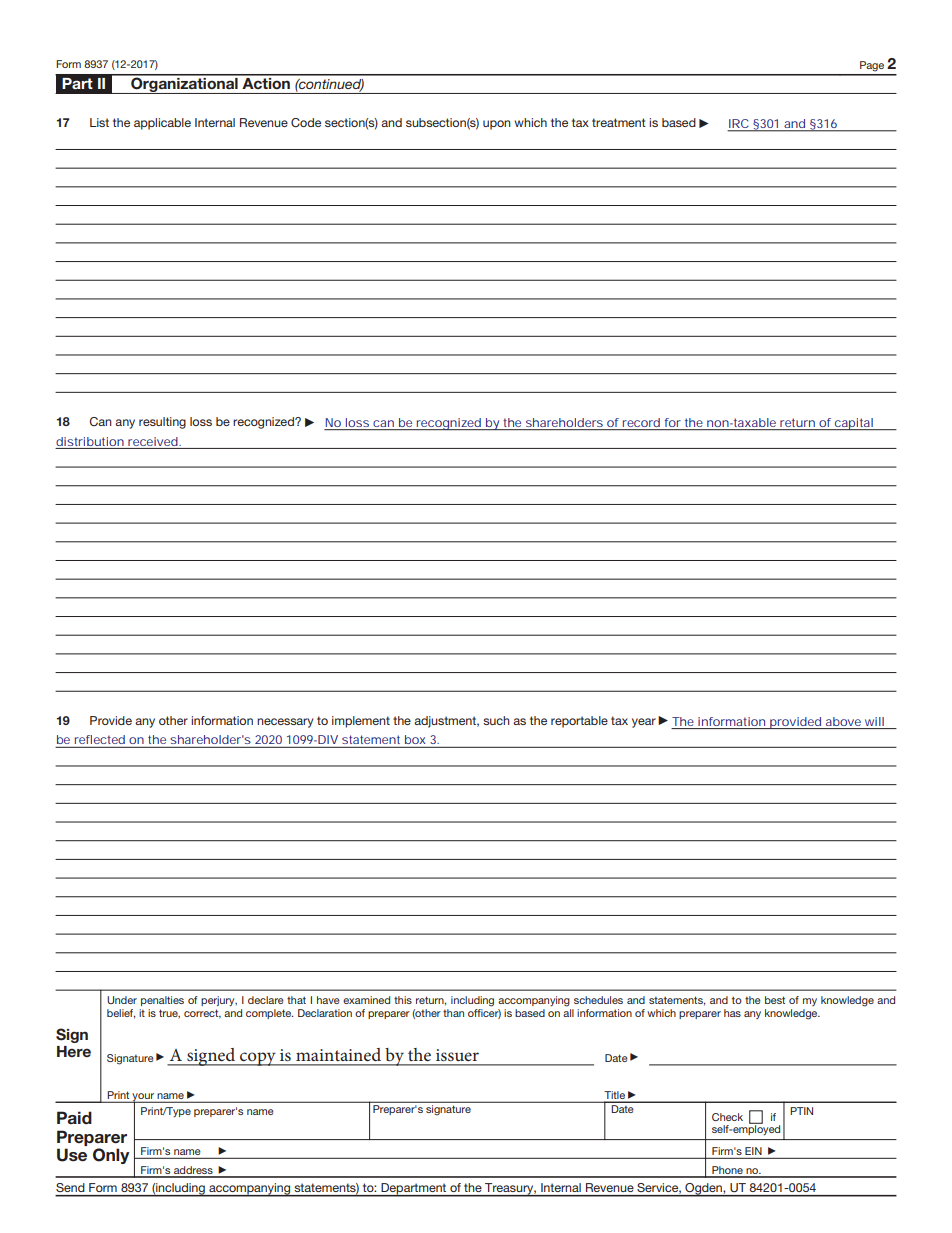  I want to click on IRC, so click(738, 125).
